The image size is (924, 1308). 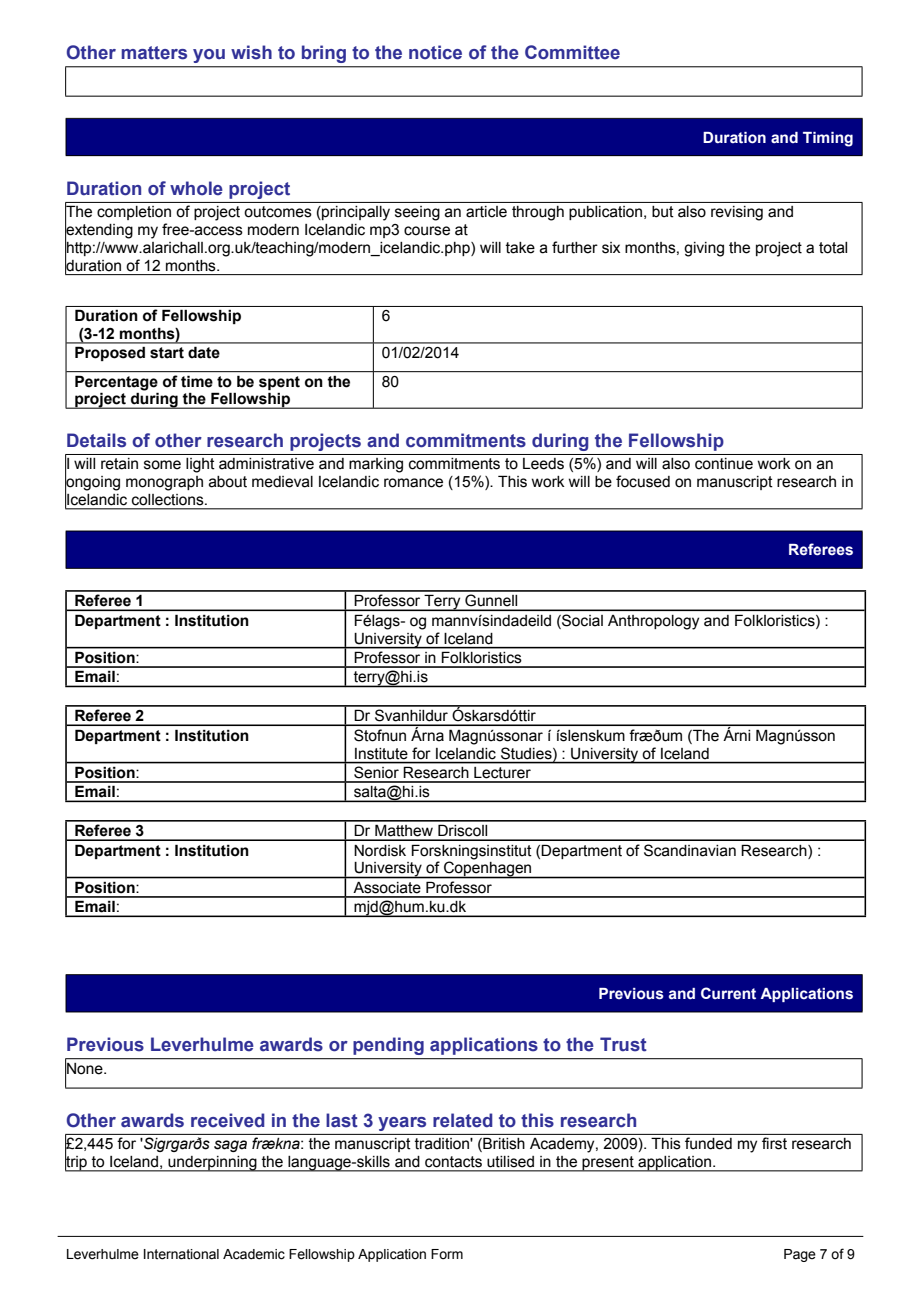 I want to click on Leeds, so click(x=543, y=464).
